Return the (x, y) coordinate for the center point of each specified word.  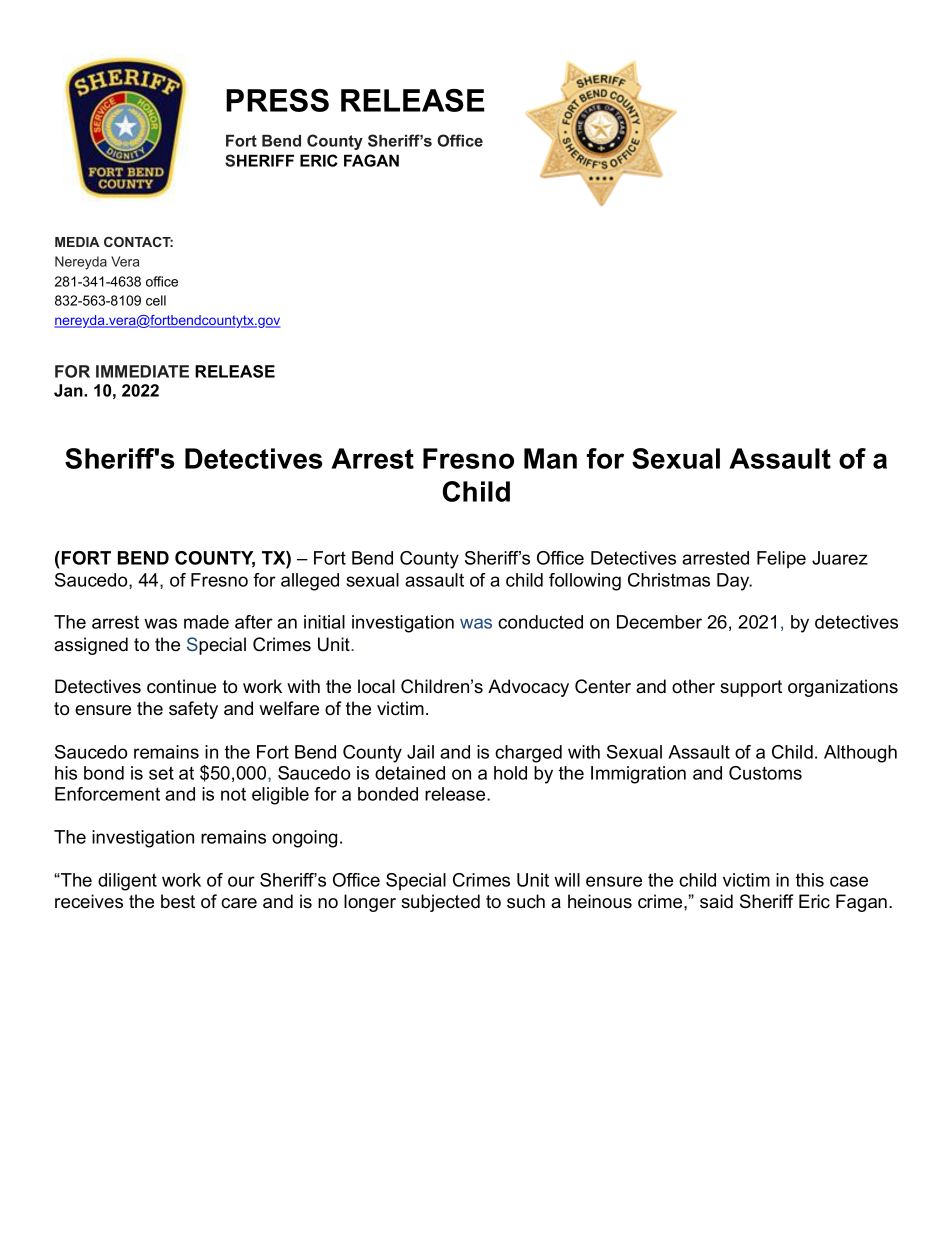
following (585, 582)
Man (550, 458)
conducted (540, 622)
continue (181, 686)
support (751, 688)
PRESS (277, 100)
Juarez (840, 558)
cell (156, 300)
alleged (310, 582)
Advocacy (528, 688)
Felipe (781, 559)
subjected (440, 903)
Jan (69, 390)
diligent (127, 882)
